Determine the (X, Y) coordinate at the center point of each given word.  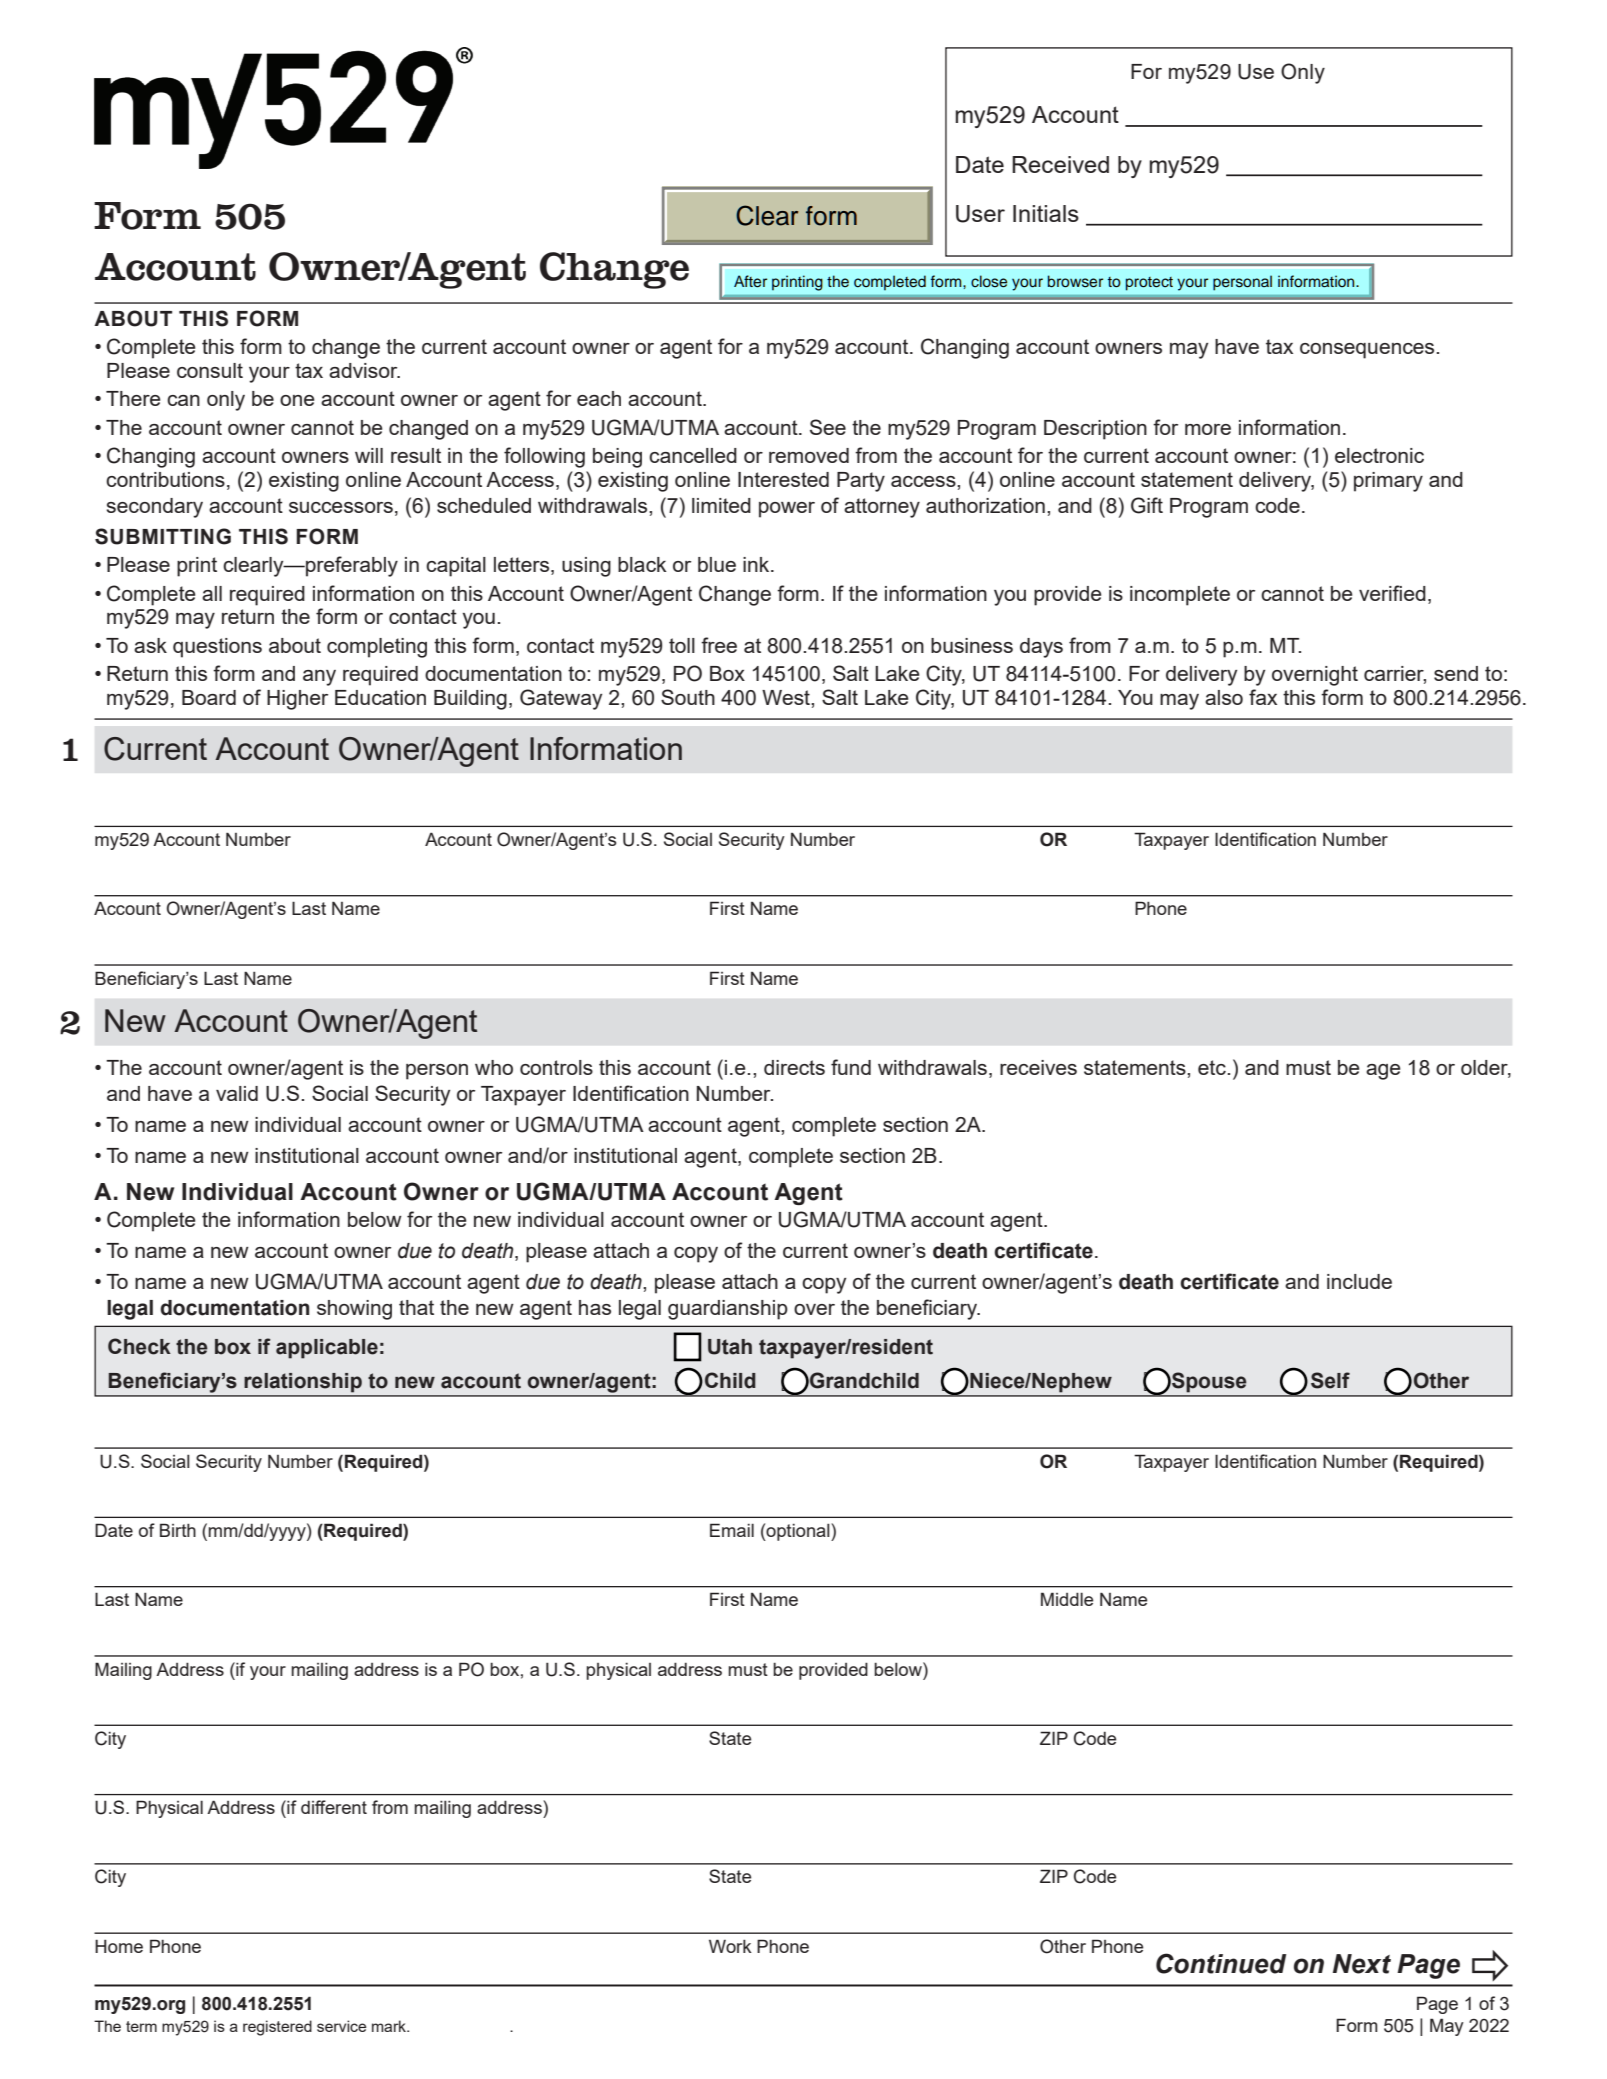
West (787, 697)
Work (730, 1946)
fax (1263, 697)
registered (277, 2028)
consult (210, 370)
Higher (297, 700)
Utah (730, 1347)
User (980, 214)
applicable (327, 1349)
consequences (1367, 351)
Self (1330, 1380)
